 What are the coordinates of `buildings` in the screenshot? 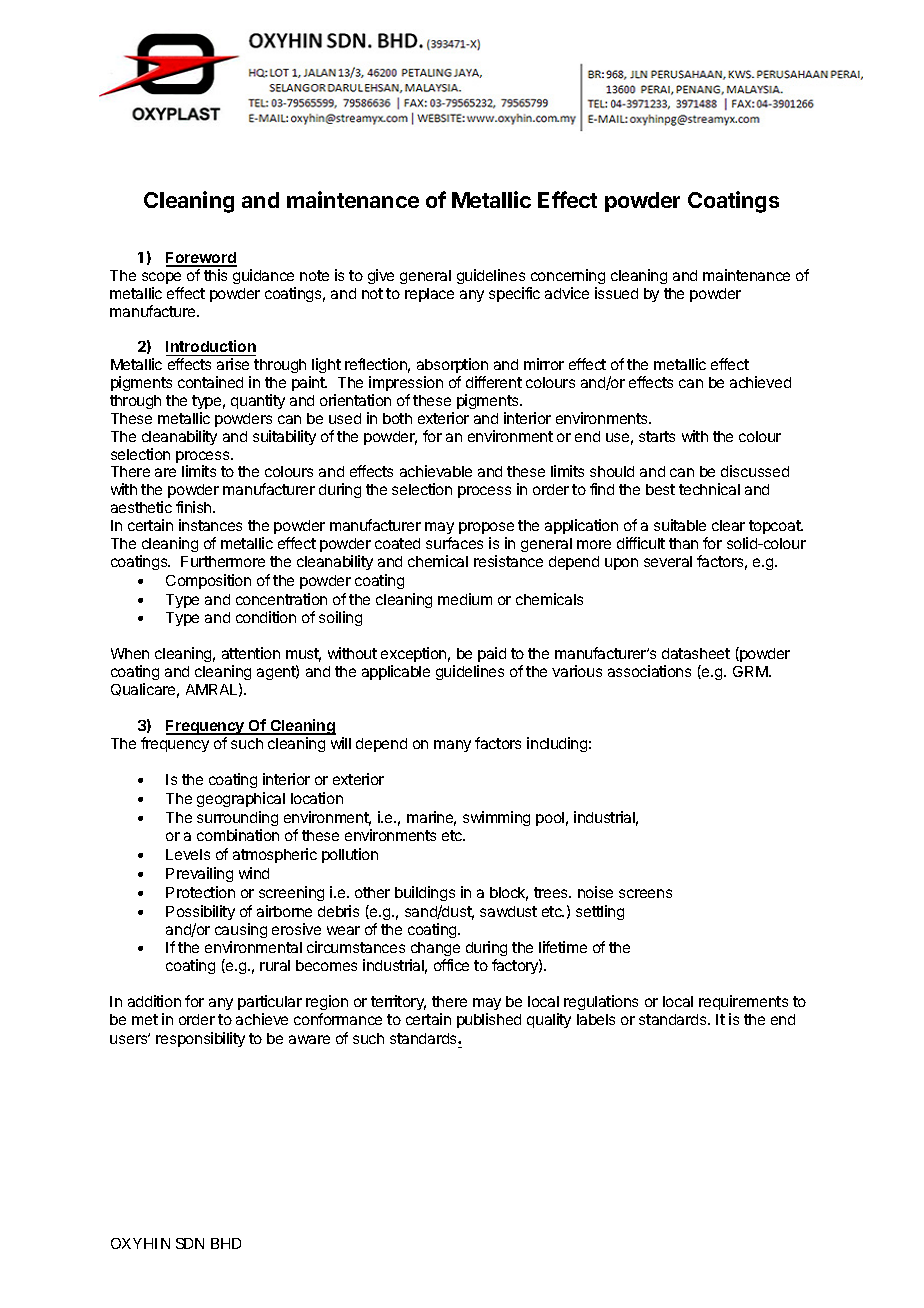 It's located at (425, 893).
